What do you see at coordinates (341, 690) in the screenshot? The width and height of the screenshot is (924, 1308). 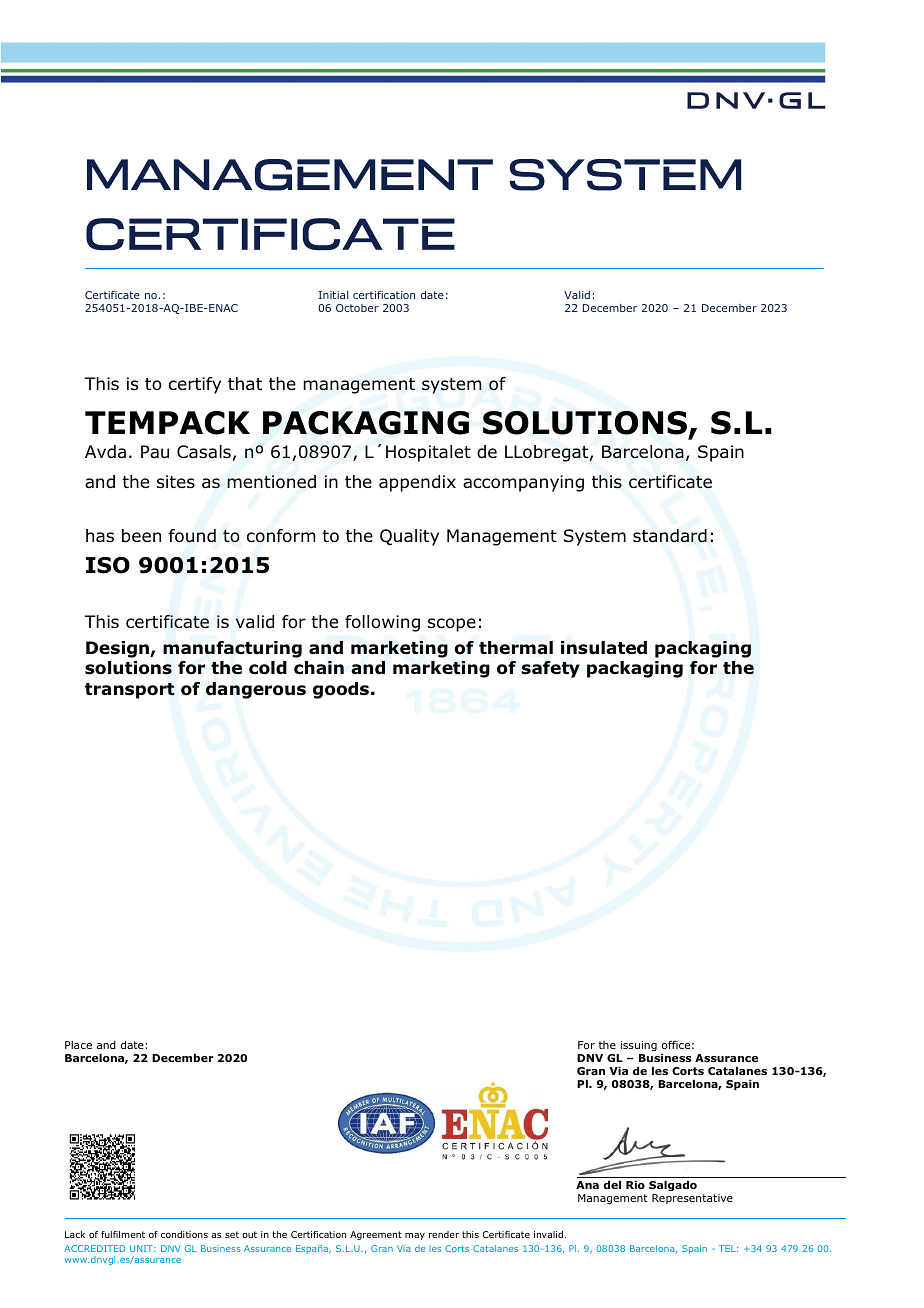 I see `goods` at bounding box center [341, 690].
